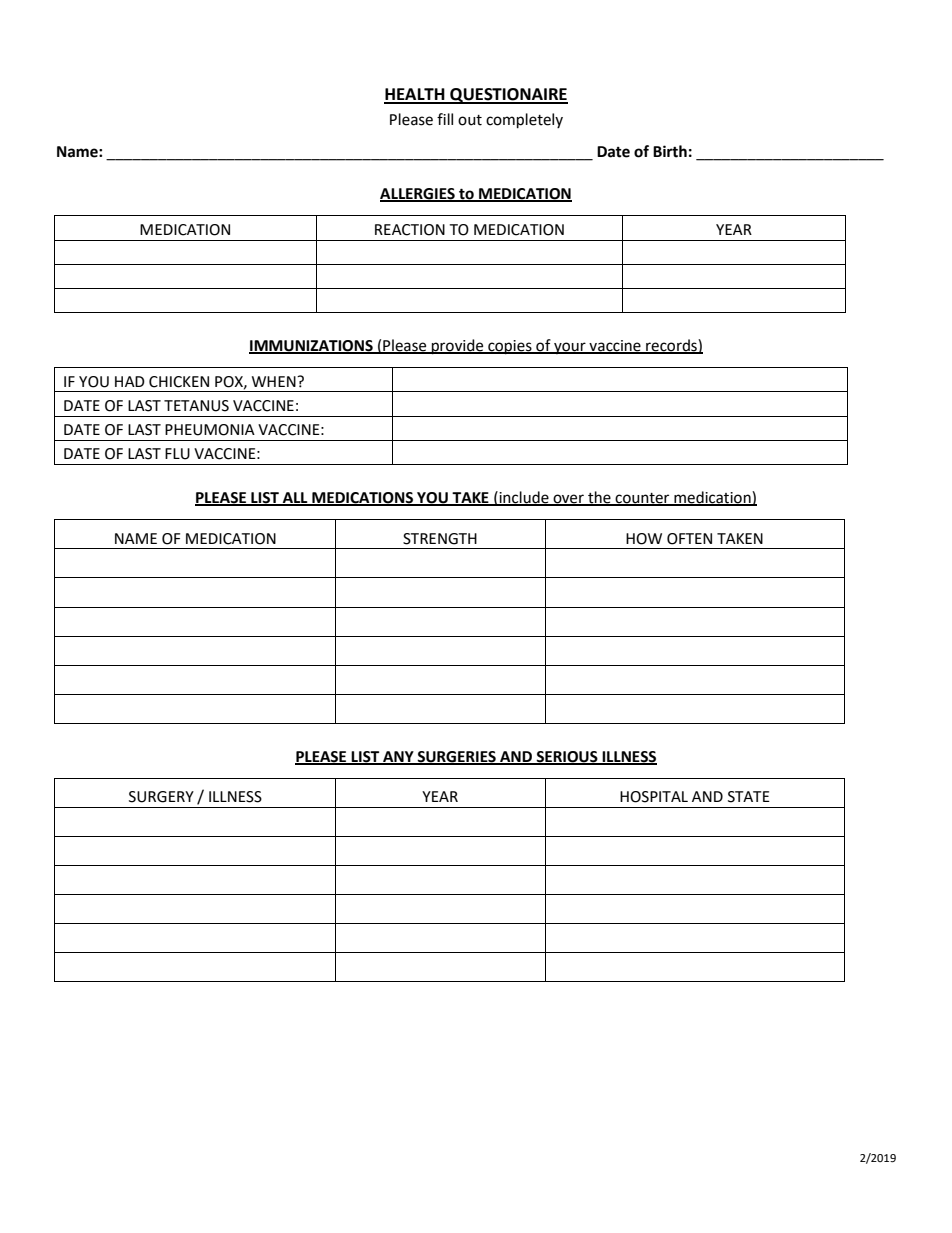  Describe the element at coordinates (670, 151) in the screenshot. I see `Birth` at that location.
